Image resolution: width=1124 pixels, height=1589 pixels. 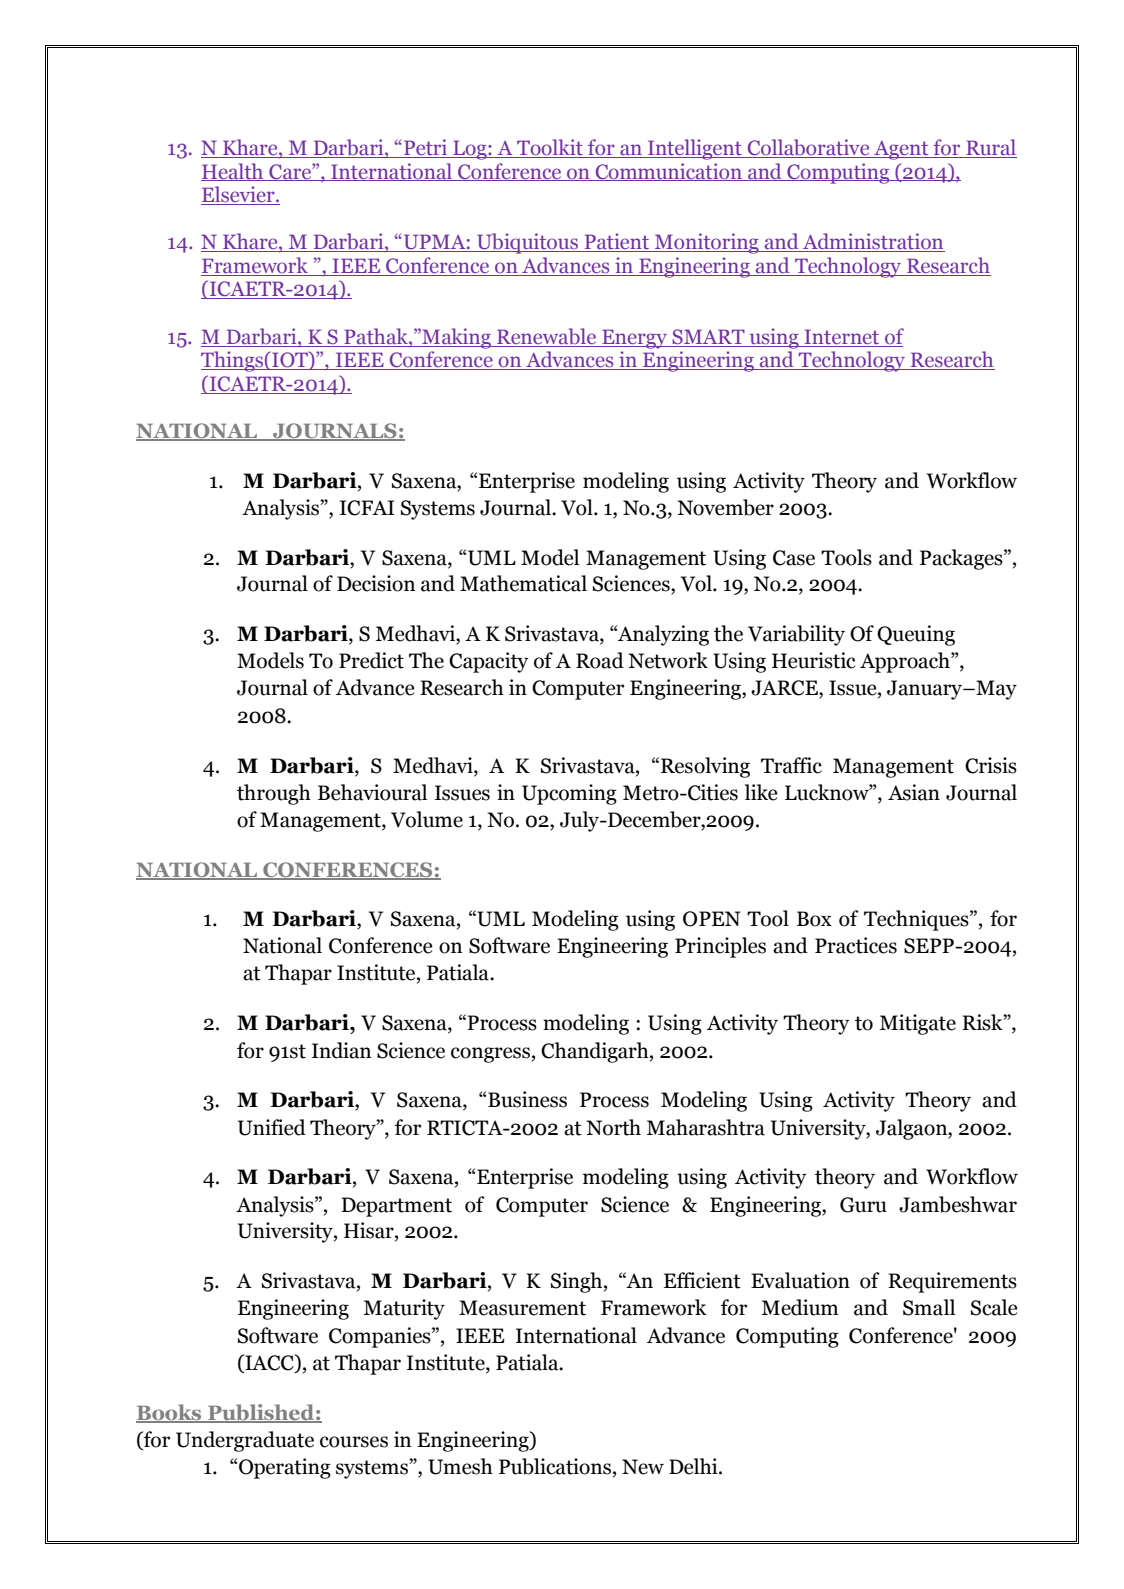 What do you see at coordinates (245, 1441) in the page?
I see `Undergraduate` at bounding box center [245, 1441].
